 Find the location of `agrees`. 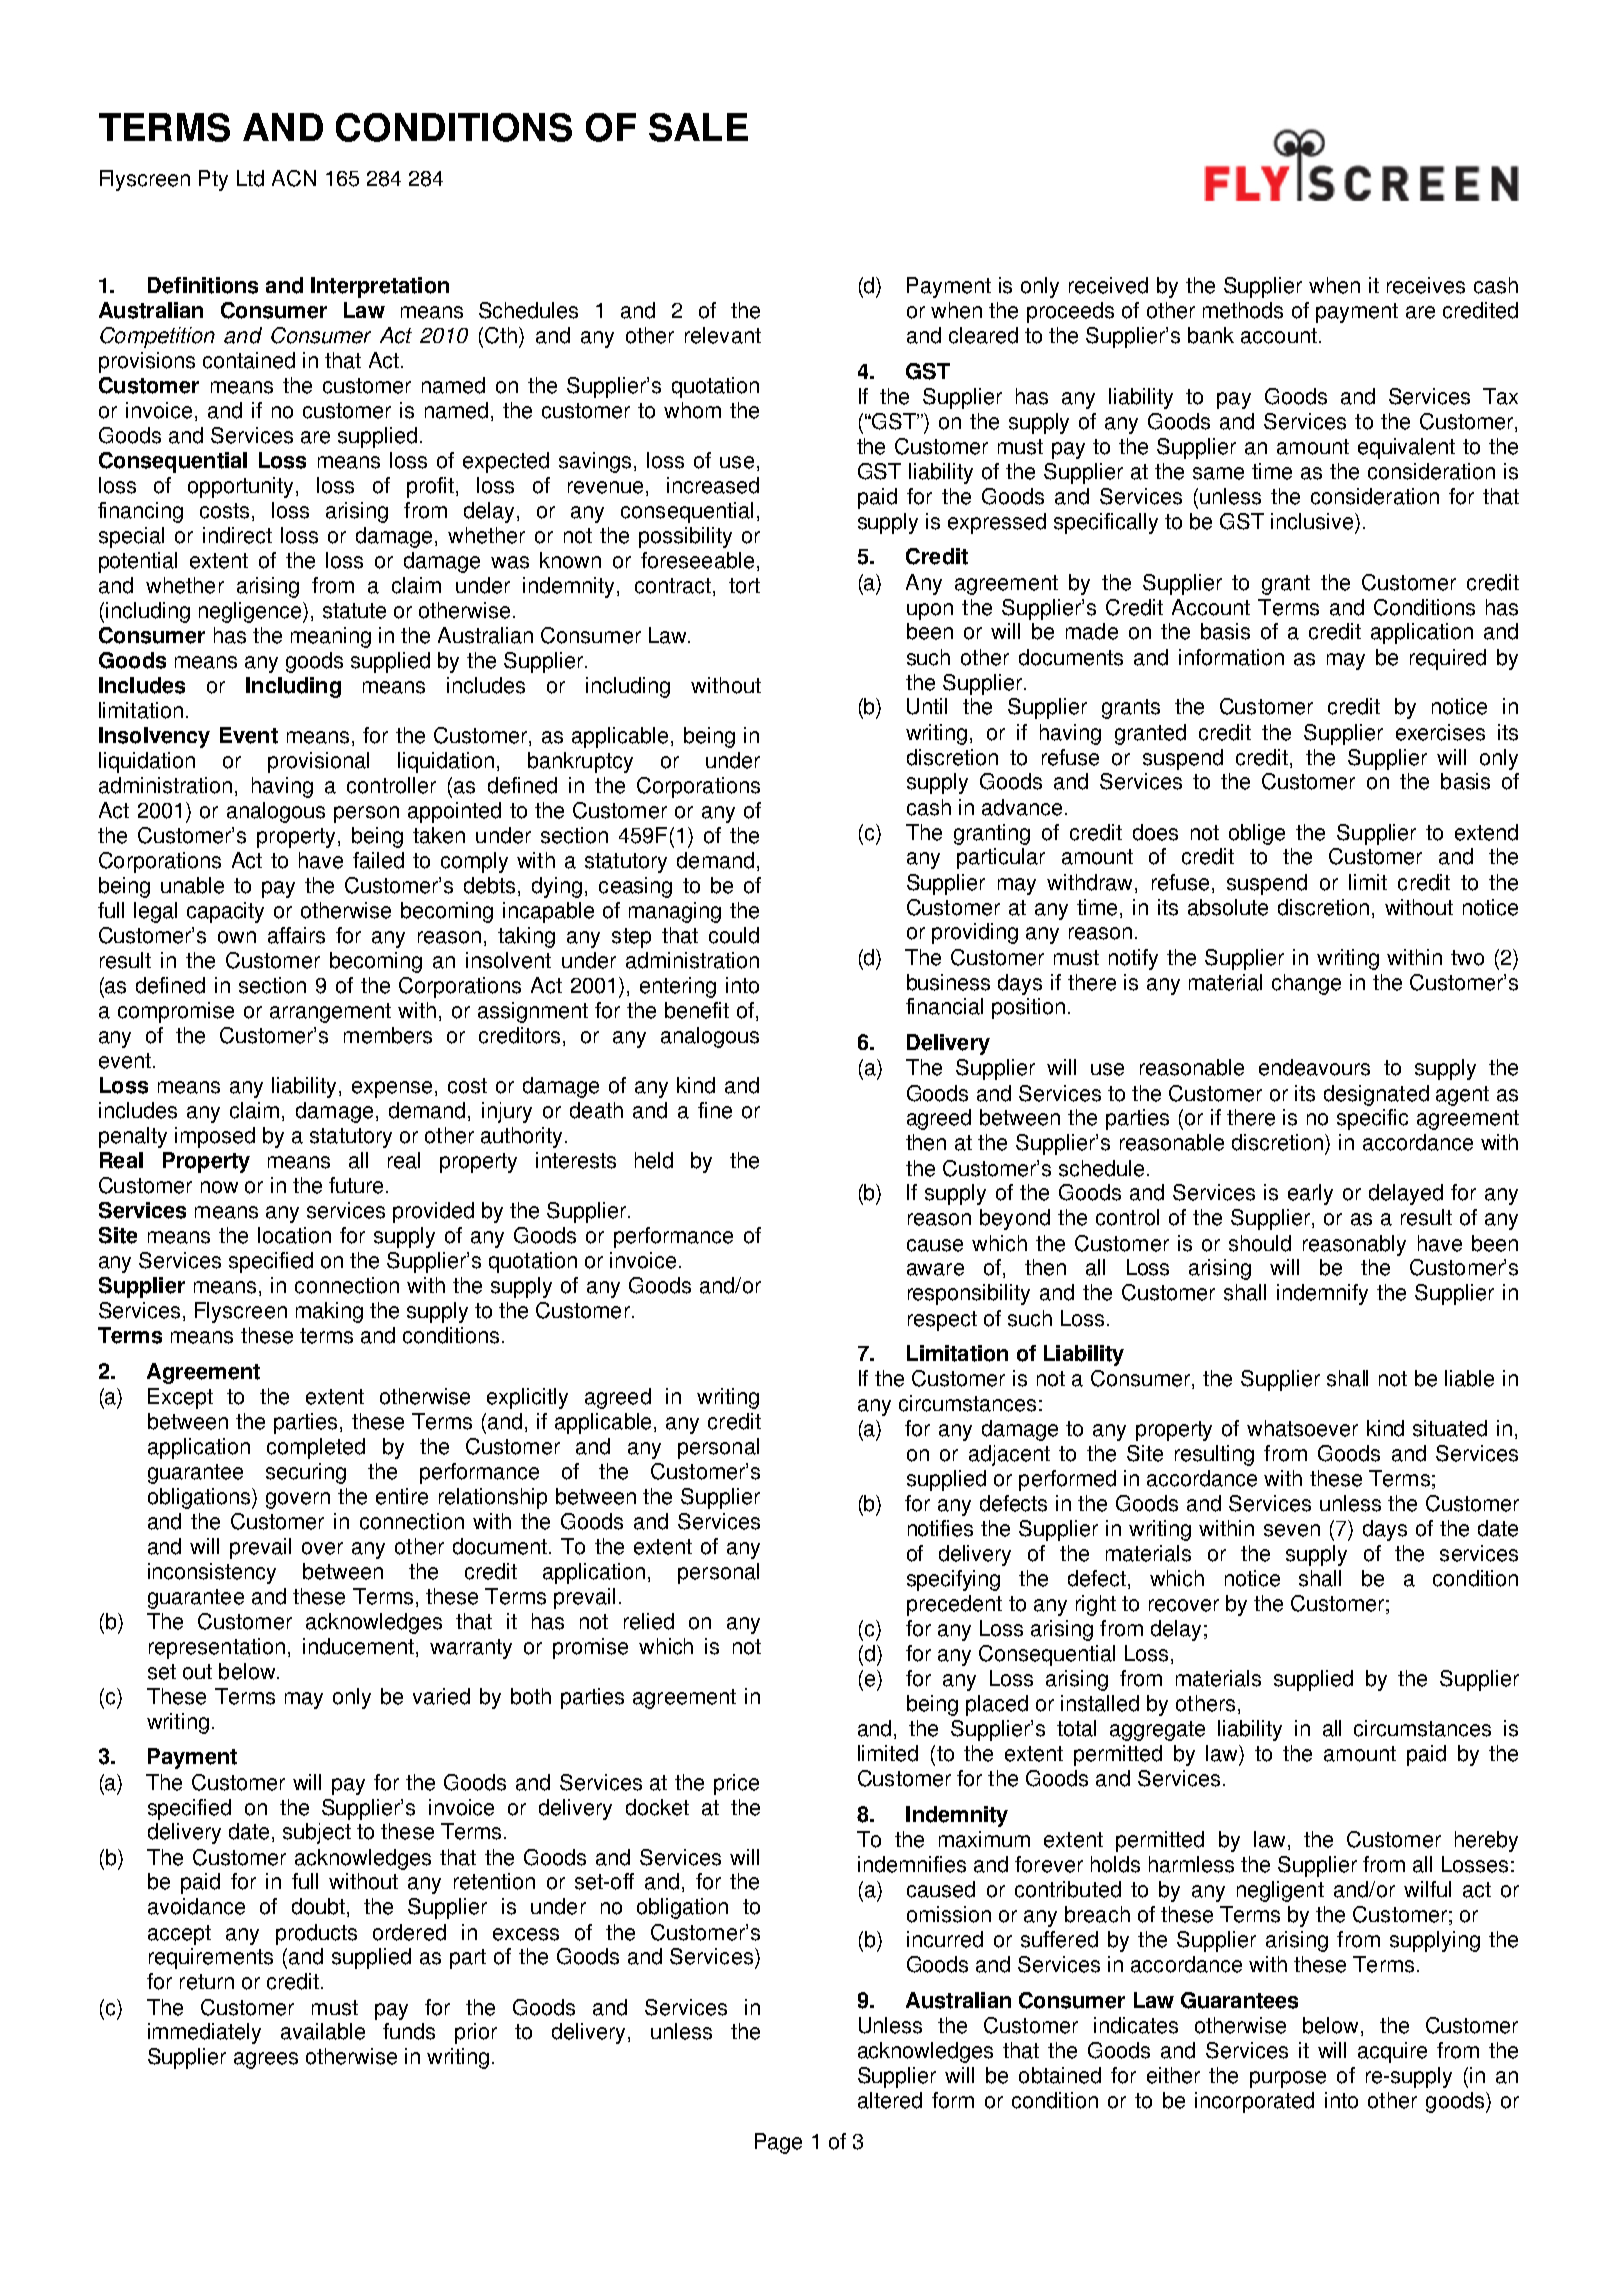

agrees is located at coordinates (266, 2060).
